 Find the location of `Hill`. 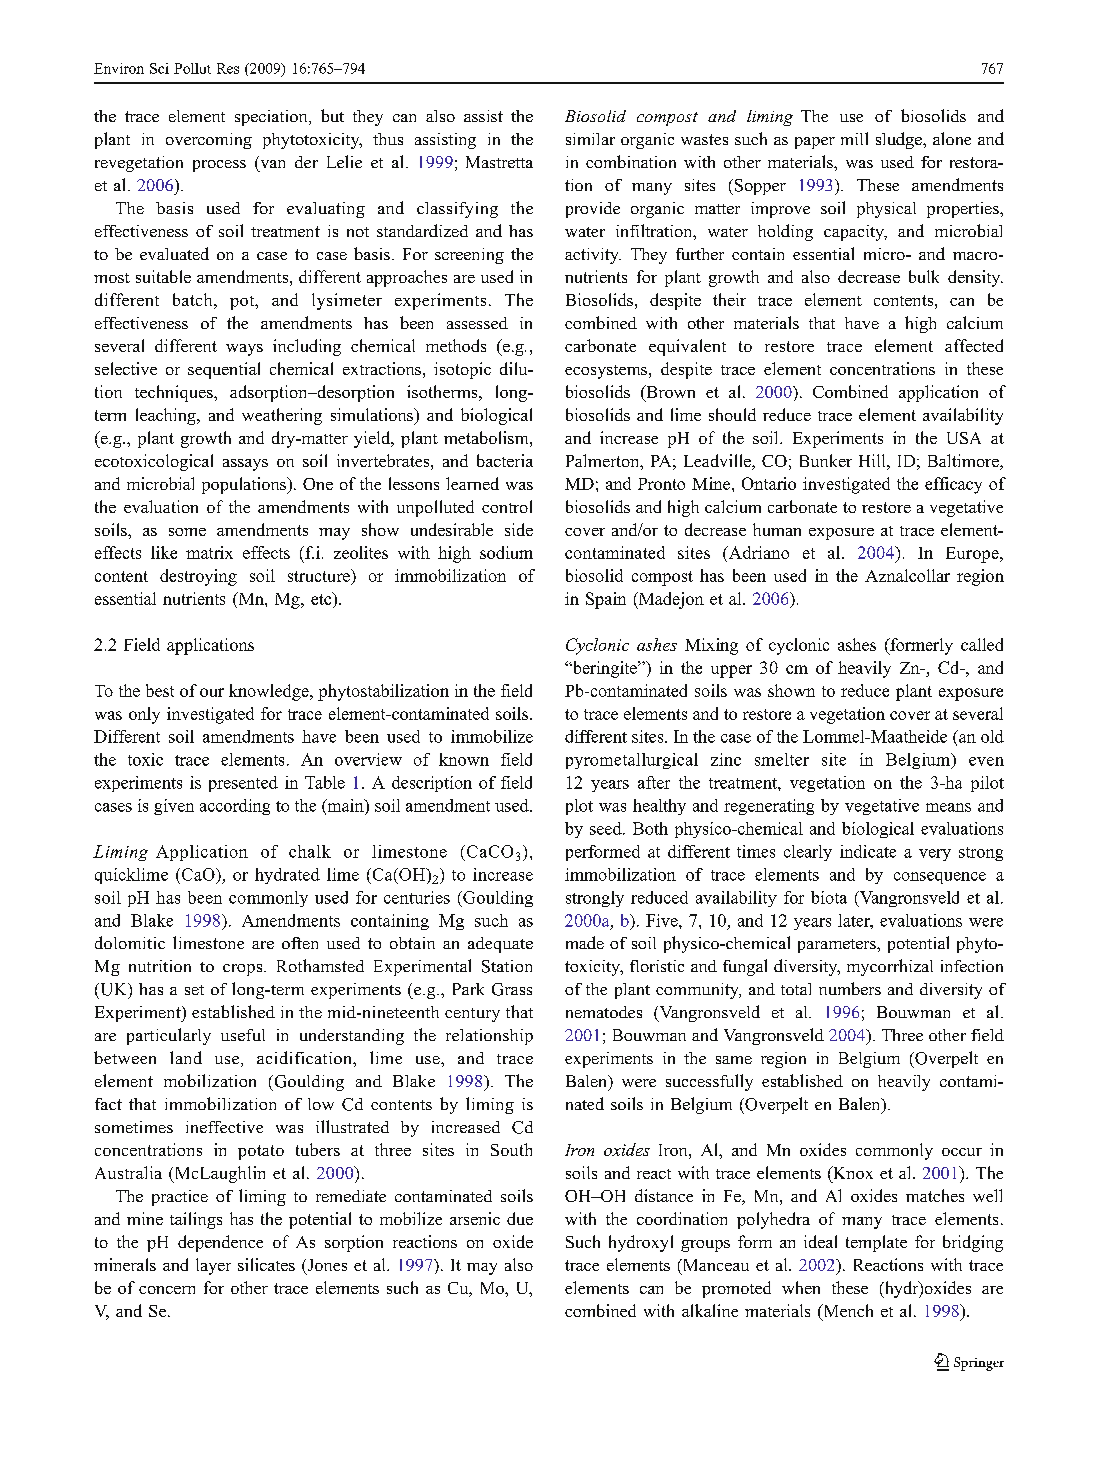

Hill is located at coordinates (873, 460).
